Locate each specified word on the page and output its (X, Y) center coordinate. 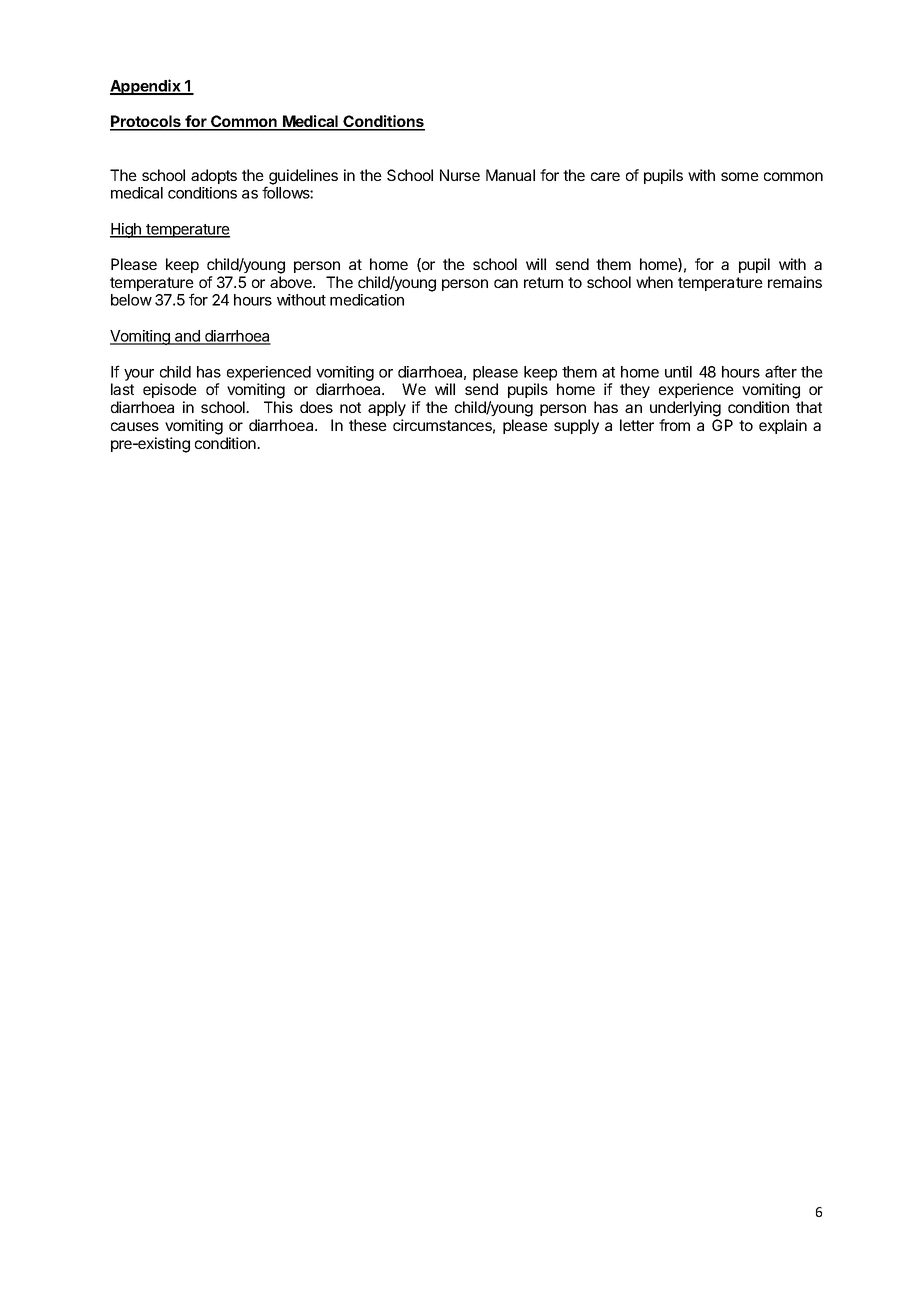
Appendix (146, 87)
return (543, 282)
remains (795, 282)
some (740, 176)
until (678, 372)
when (654, 282)
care (605, 176)
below (131, 300)
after (781, 371)
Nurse (460, 175)
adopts (214, 176)
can (506, 283)
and (187, 337)
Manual (510, 175)
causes (135, 426)
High (126, 230)
